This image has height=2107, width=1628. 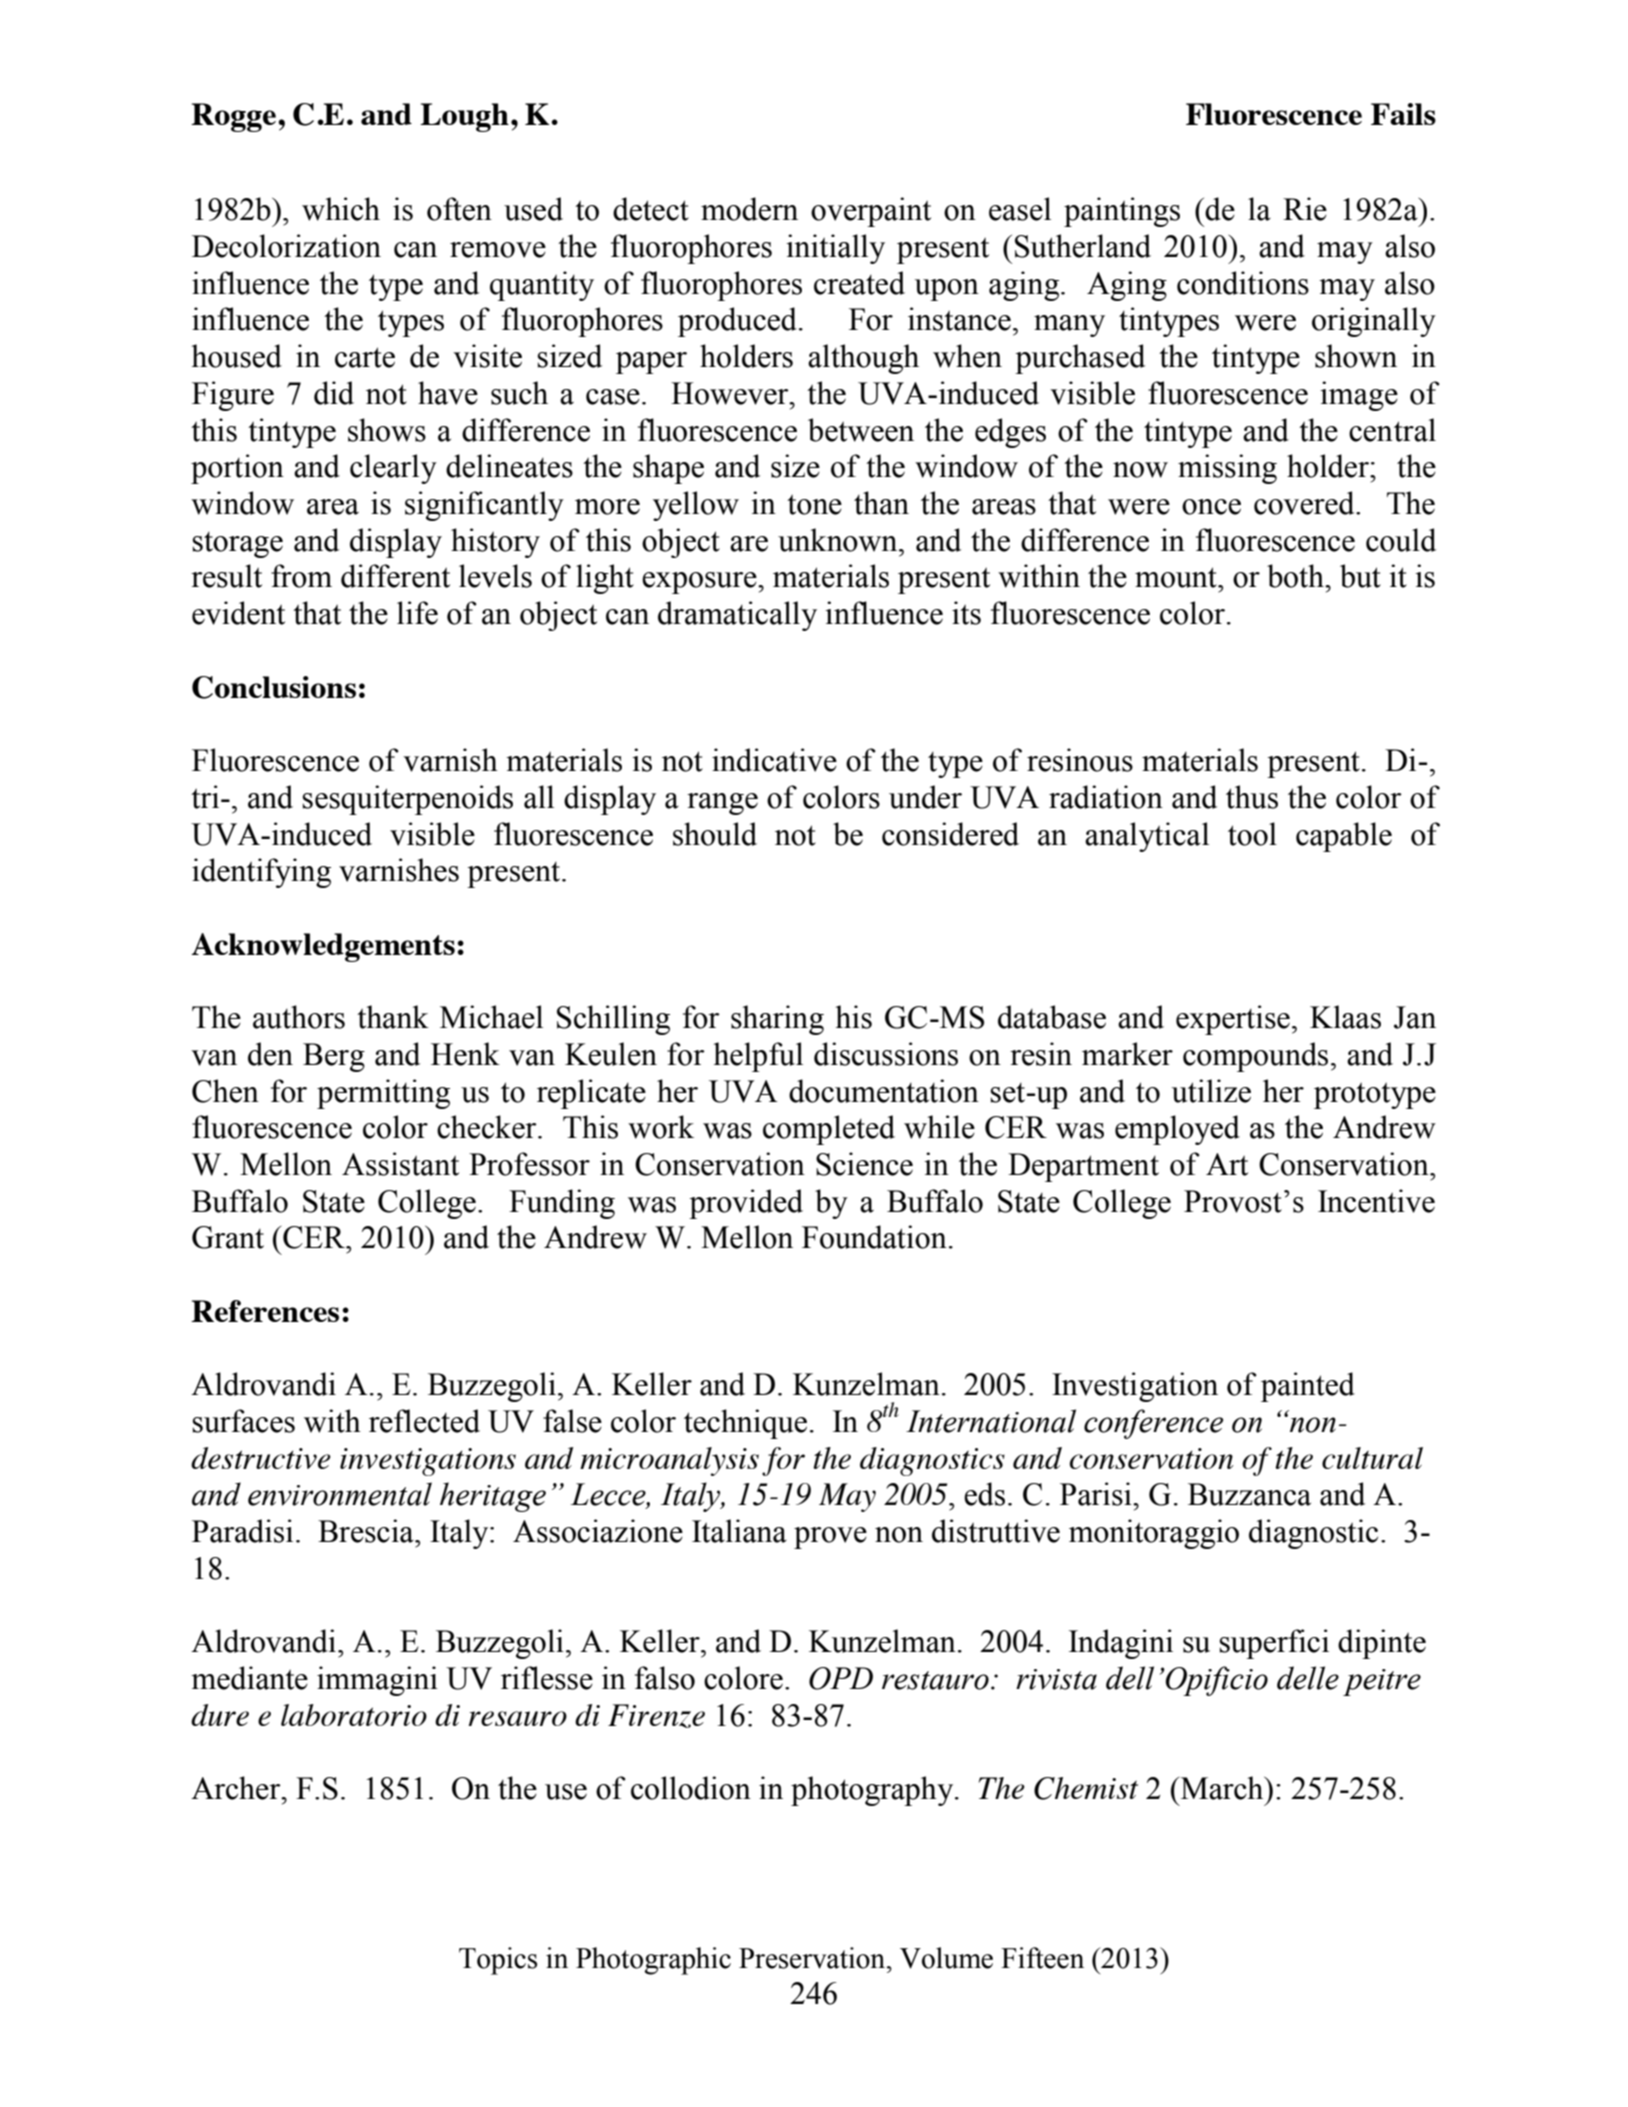 I want to click on covered, so click(x=1305, y=503).
